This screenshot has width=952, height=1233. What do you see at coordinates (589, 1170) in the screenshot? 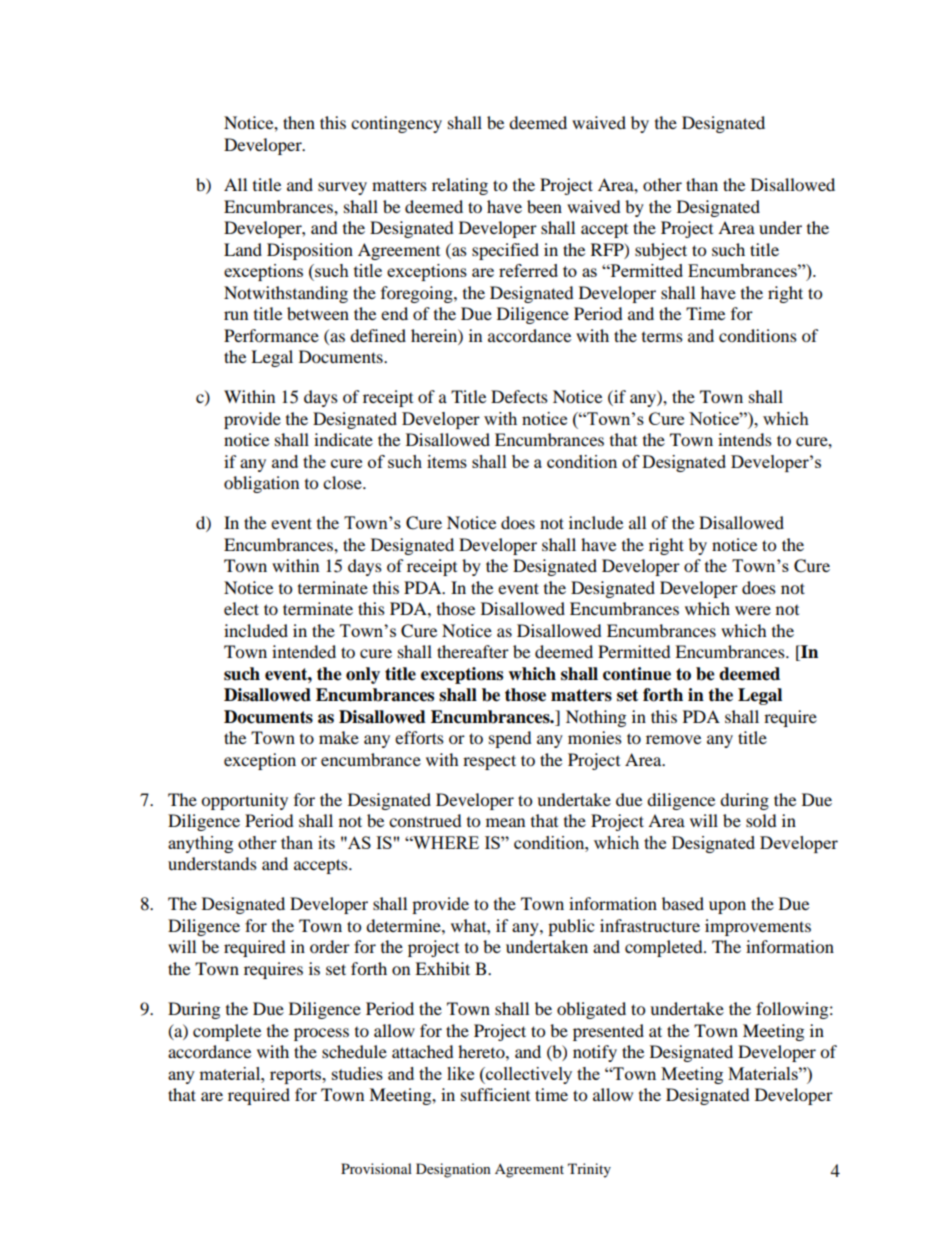
I see `Trinity` at bounding box center [589, 1170].
